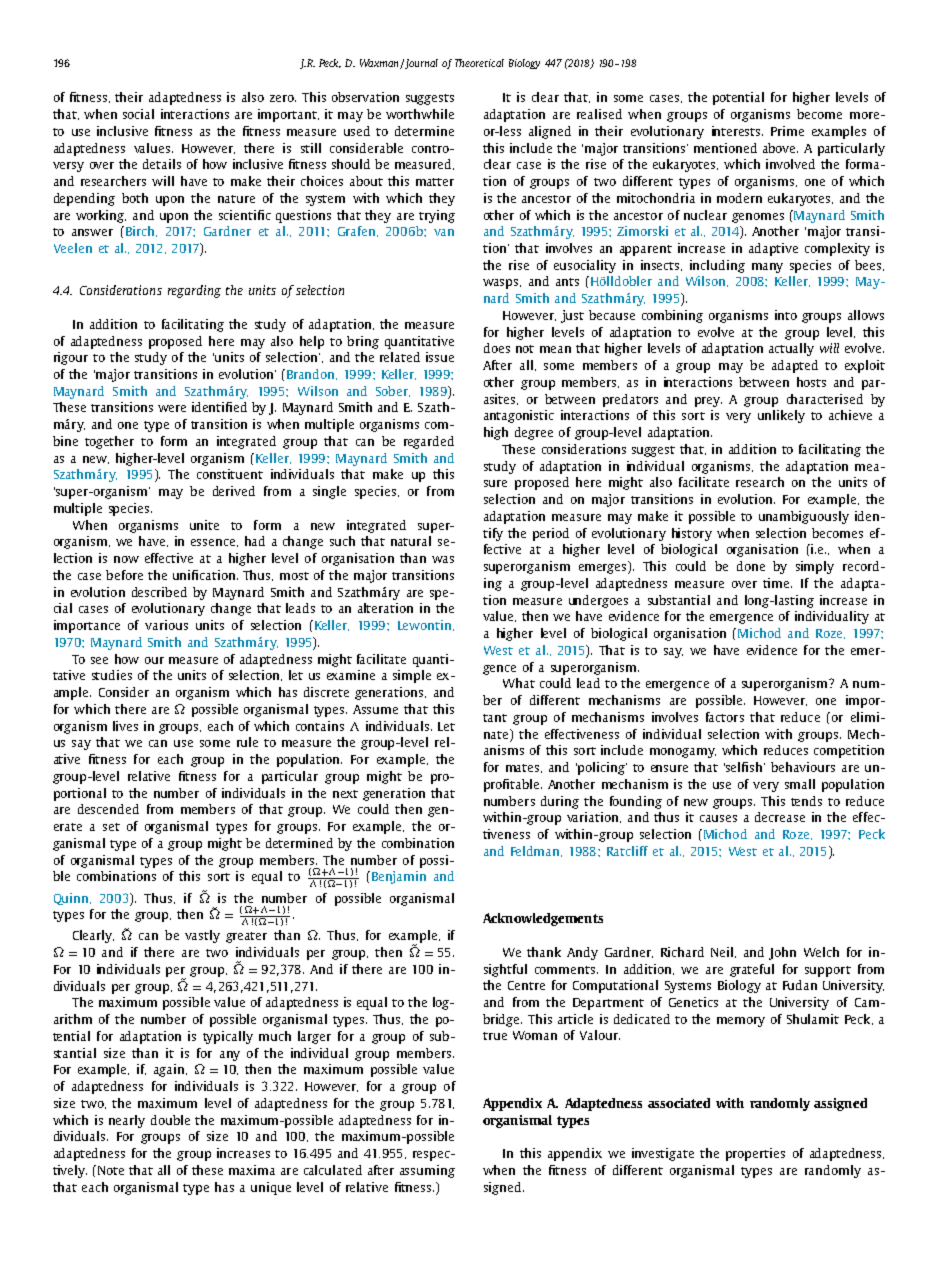  Describe the element at coordinates (108, 809) in the document. I see `descended` at that location.
